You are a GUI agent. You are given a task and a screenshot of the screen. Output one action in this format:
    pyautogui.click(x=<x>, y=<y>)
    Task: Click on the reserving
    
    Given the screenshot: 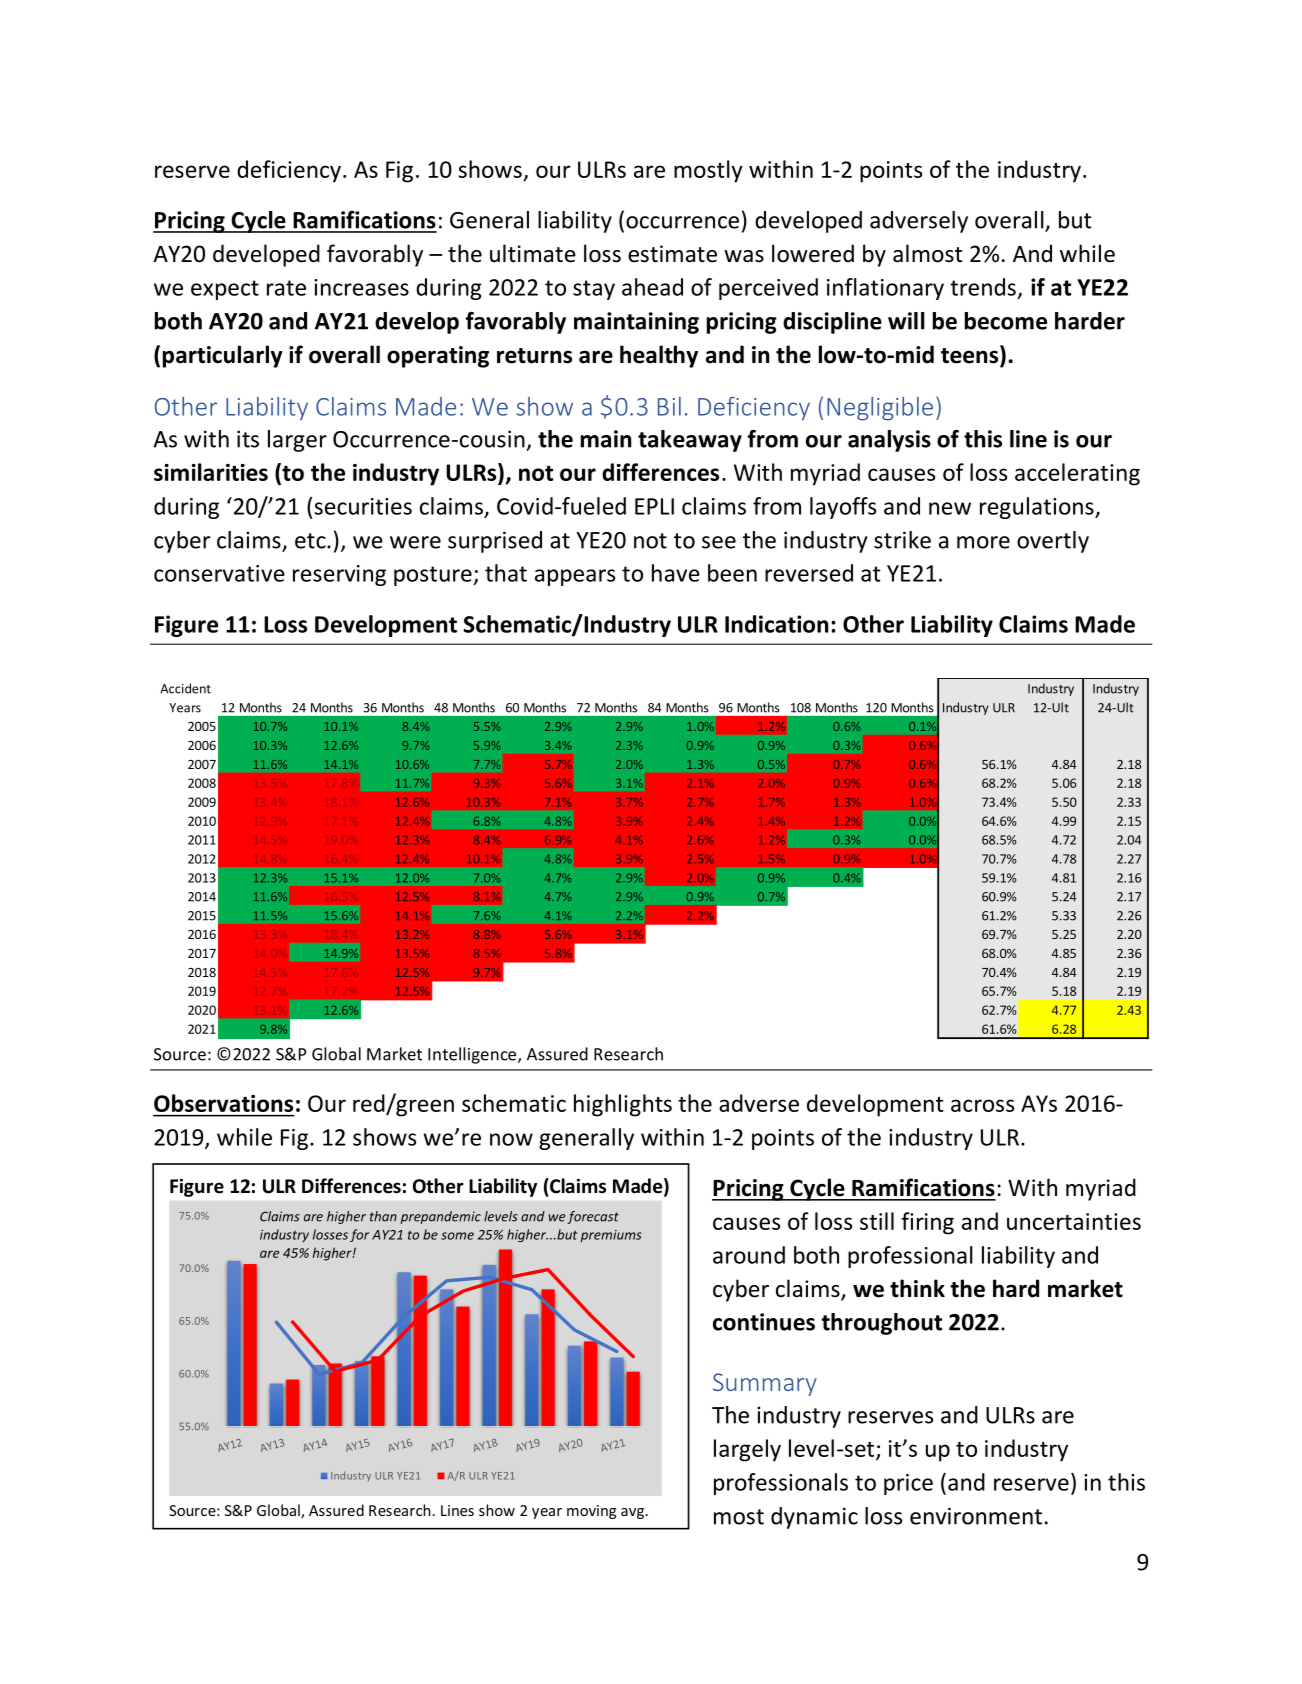 What is the action you would take?
    pyautogui.click(x=339, y=575)
